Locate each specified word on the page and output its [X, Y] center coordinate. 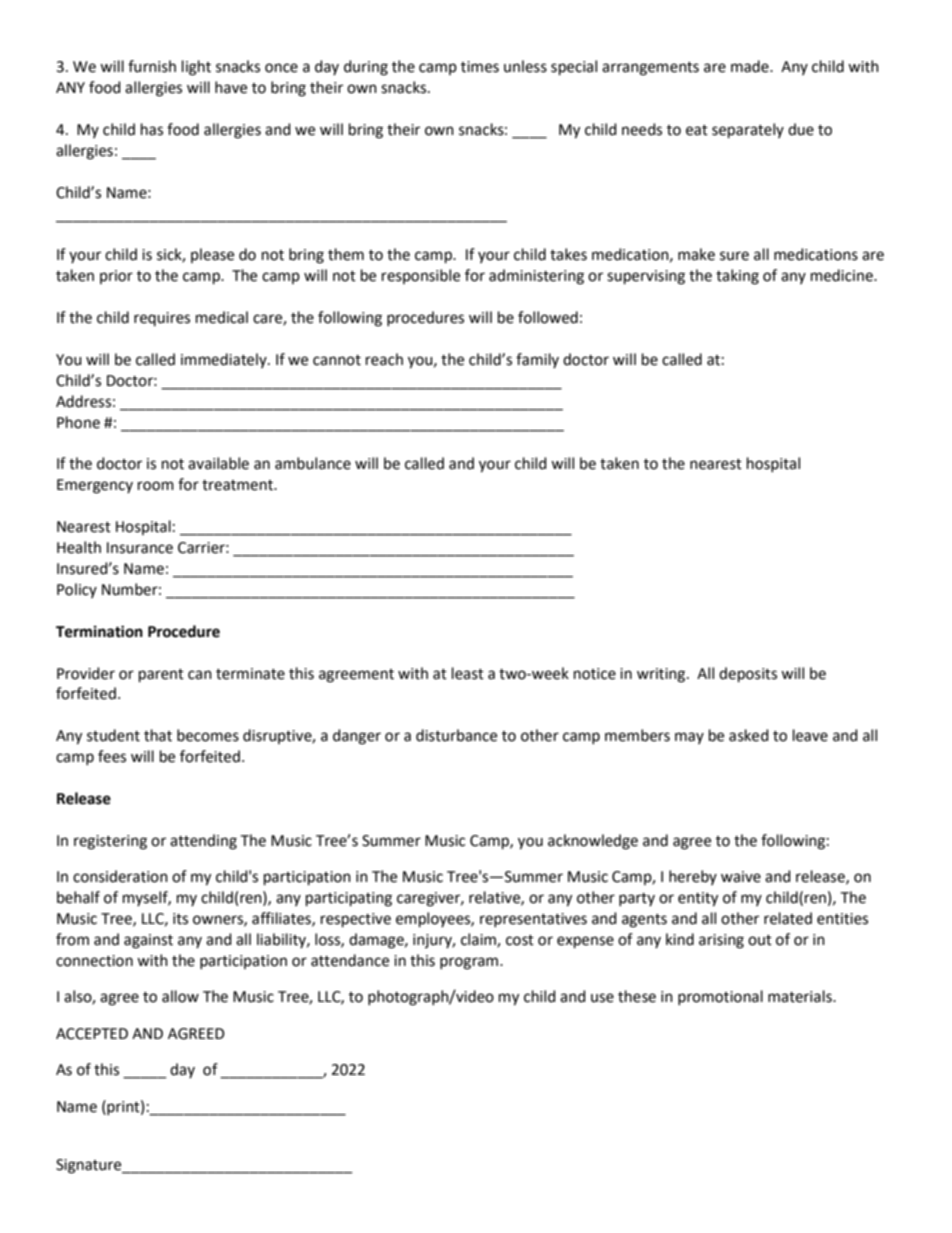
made [751, 66]
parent [161, 675]
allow [180, 996]
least [468, 673]
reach [384, 359]
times [480, 67]
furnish [152, 66]
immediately [225, 360]
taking [737, 277]
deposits [748, 674]
